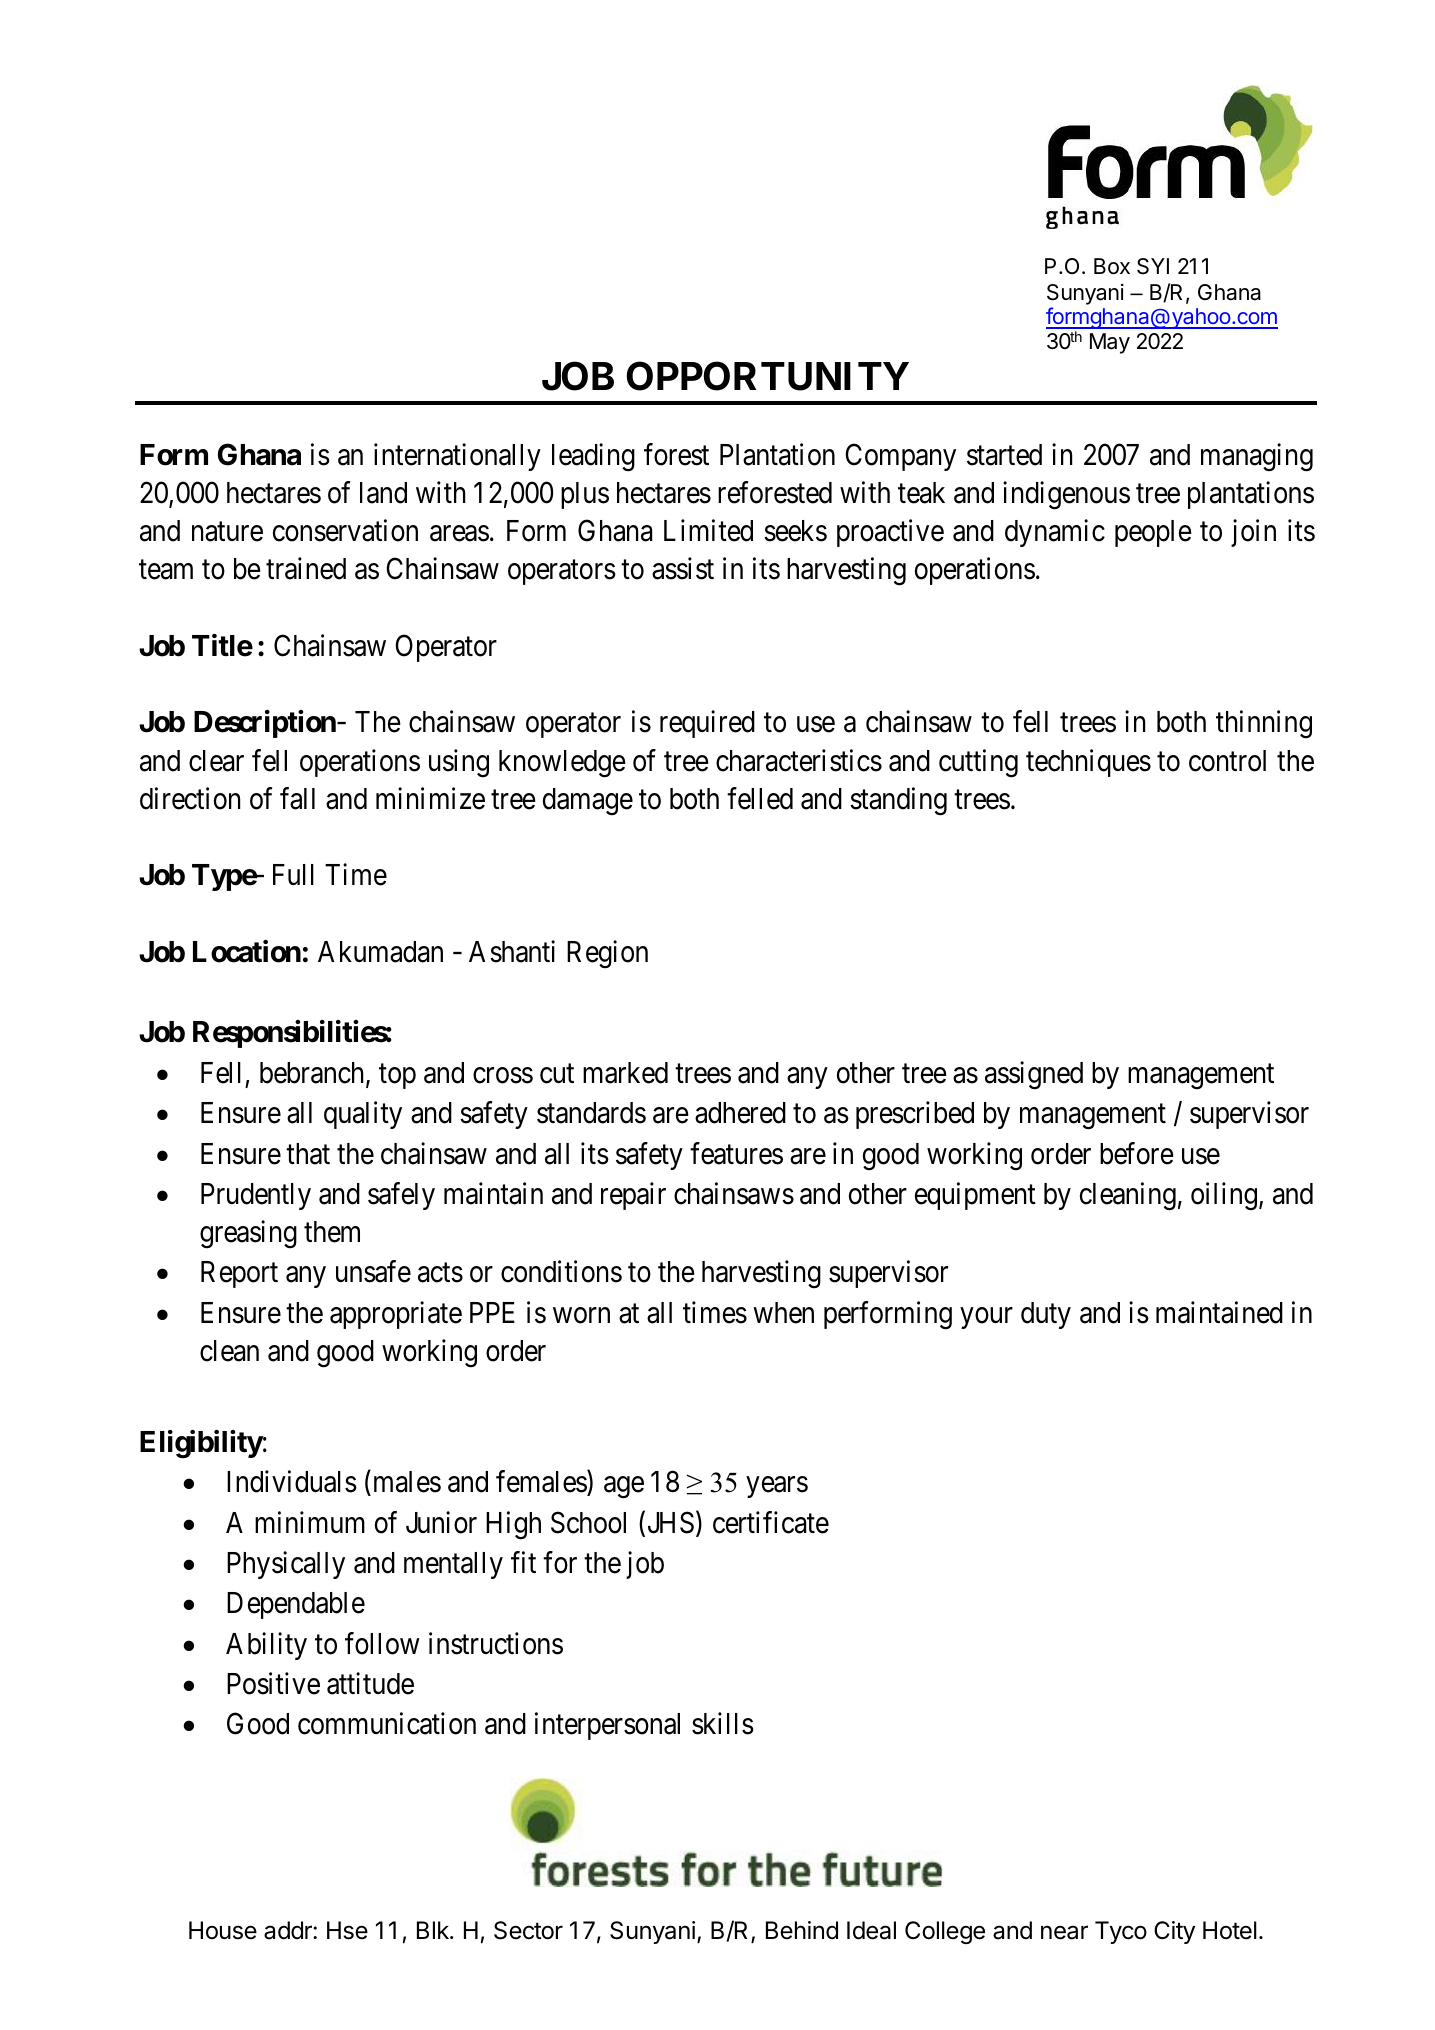 This screenshot has height=2030, width=1435. What do you see at coordinates (767, 376) in the screenshot?
I see `OPPORTUNITY` at bounding box center [767, 376].
